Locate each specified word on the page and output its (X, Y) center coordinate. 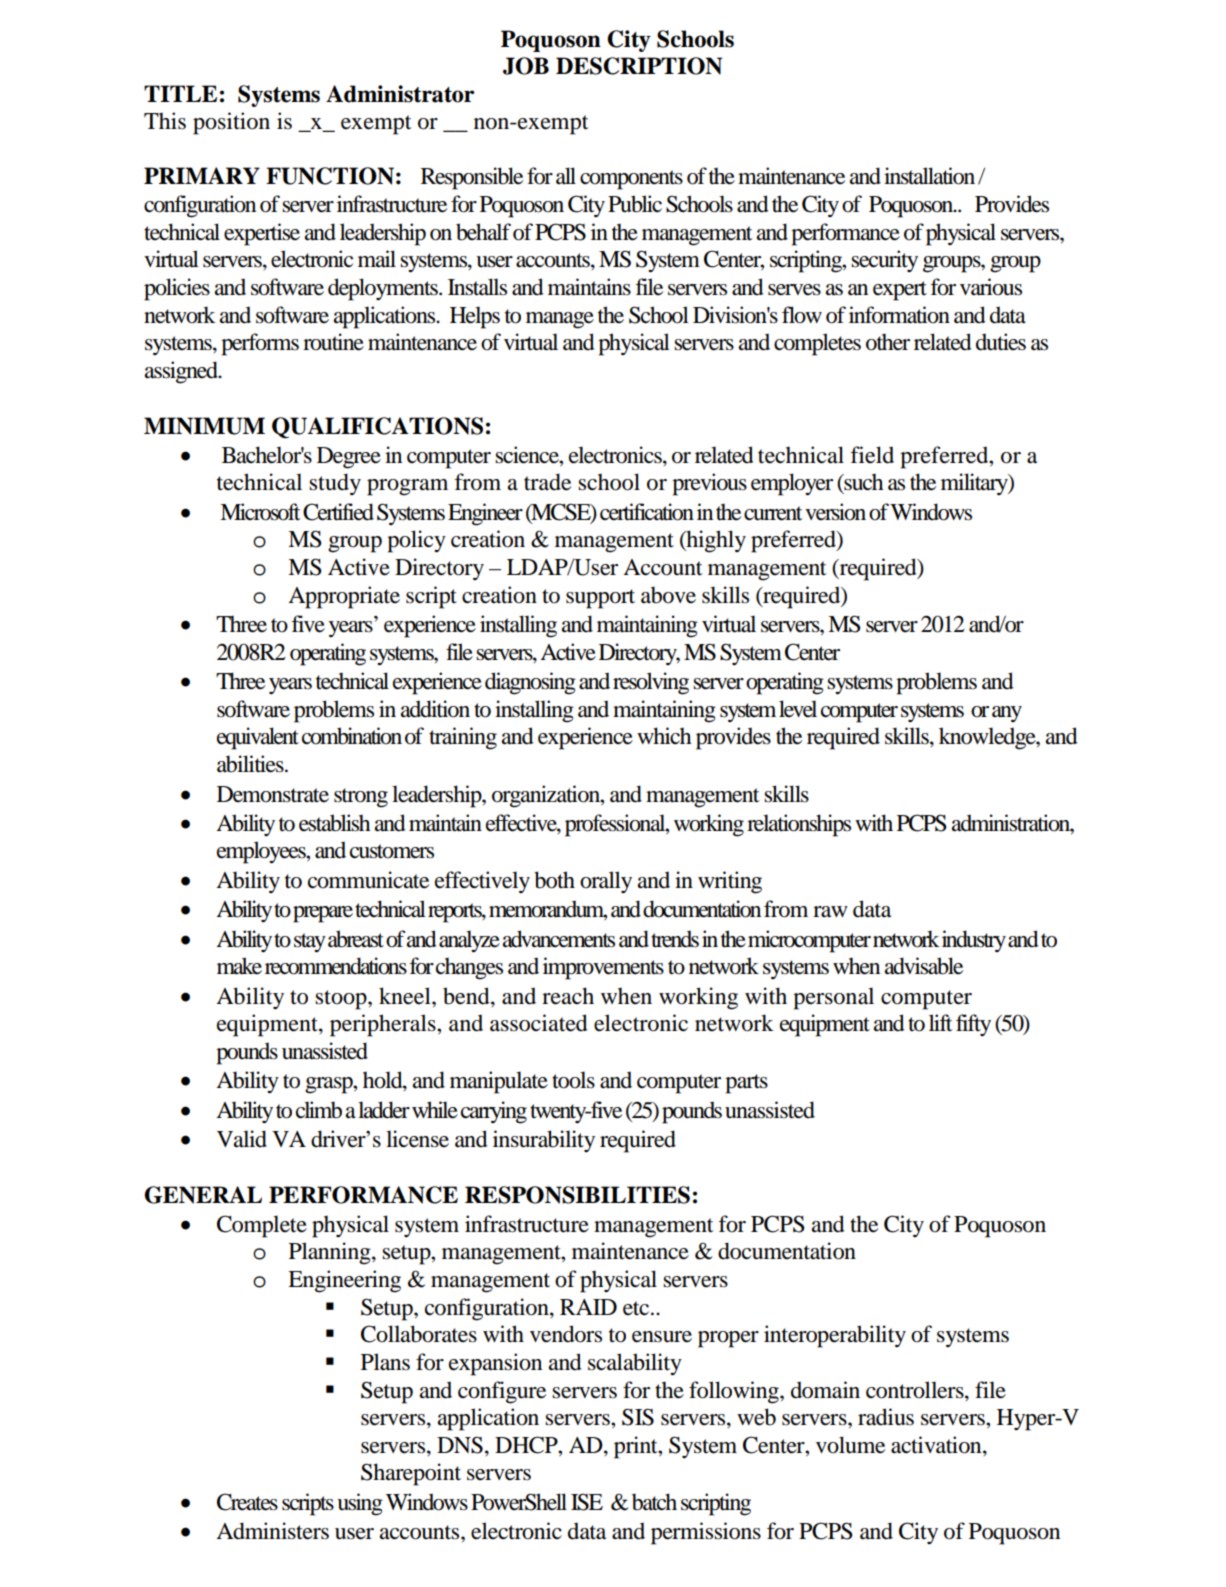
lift (941, 1023)
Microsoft (260, 512)
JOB (526, 66)
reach (568, 996)
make (239, 966)
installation (929, 176)
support (600, 599)
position (231, 123)
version (835, 512)
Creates (247, 1502)
